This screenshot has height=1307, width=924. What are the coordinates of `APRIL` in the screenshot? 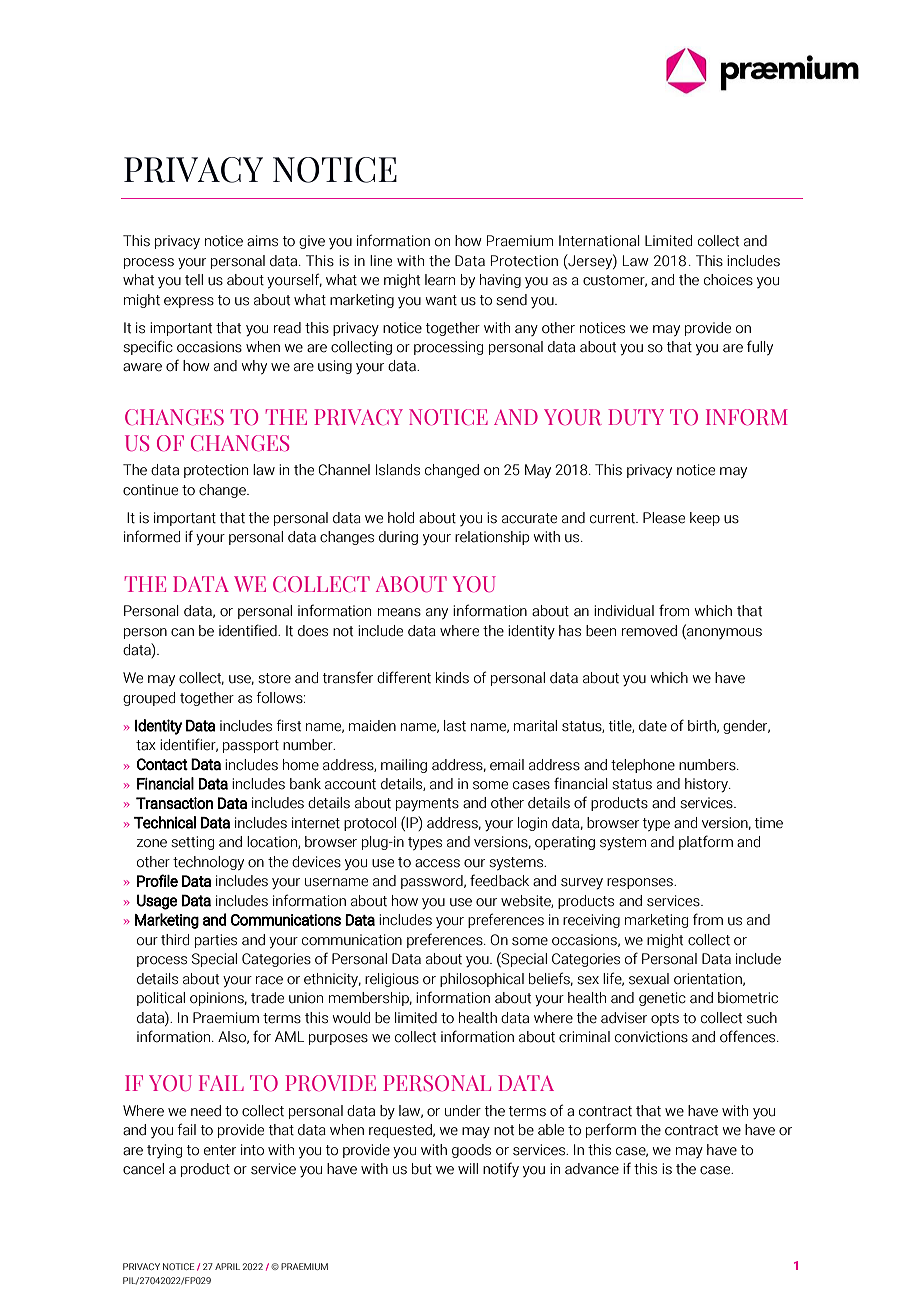 It's located at (227, 1266).
